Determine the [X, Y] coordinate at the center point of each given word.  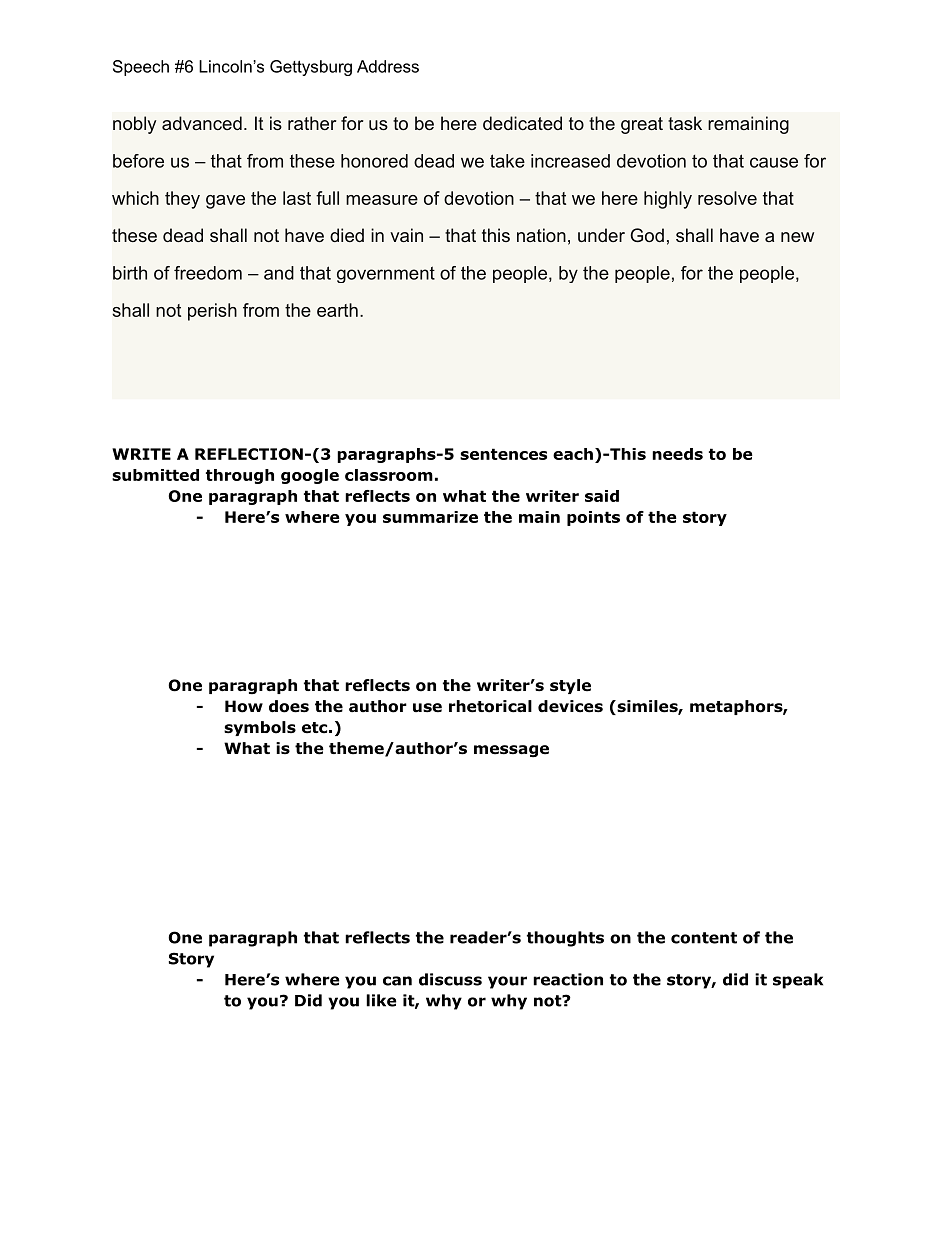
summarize [430, 517]
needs [677, 454]
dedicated [522, 123]
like [381, 1000]
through [240, 476]
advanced [202, 123]
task [685, 123]
